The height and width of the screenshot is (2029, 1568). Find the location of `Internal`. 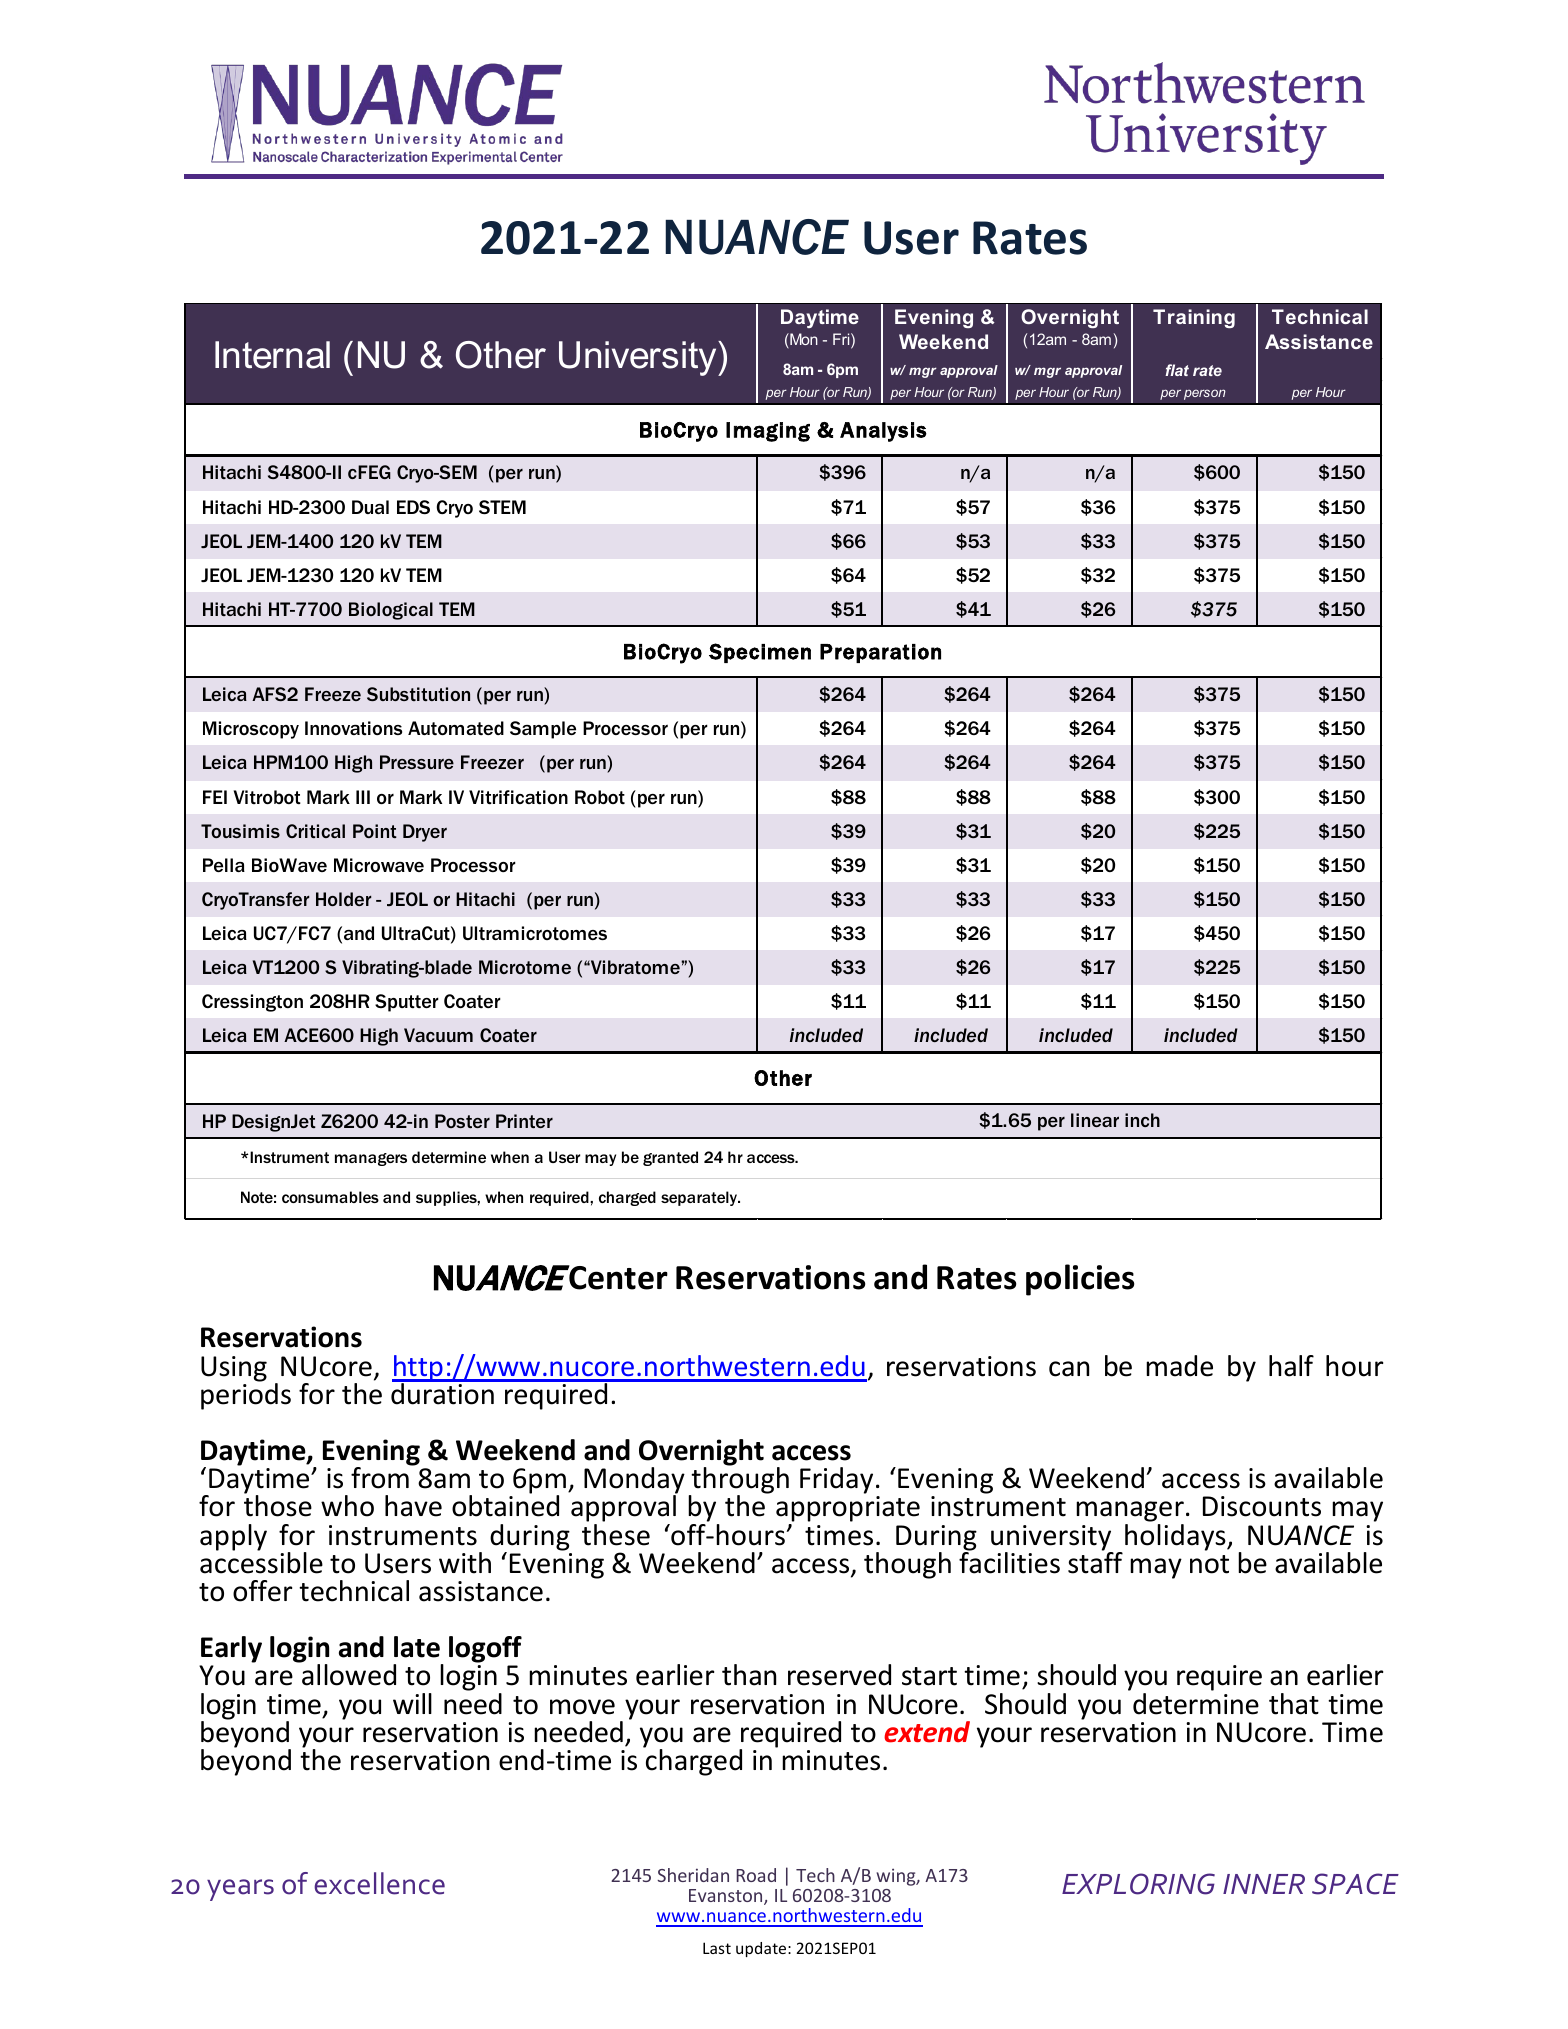

Internal is located at coordinates (272, 355).
